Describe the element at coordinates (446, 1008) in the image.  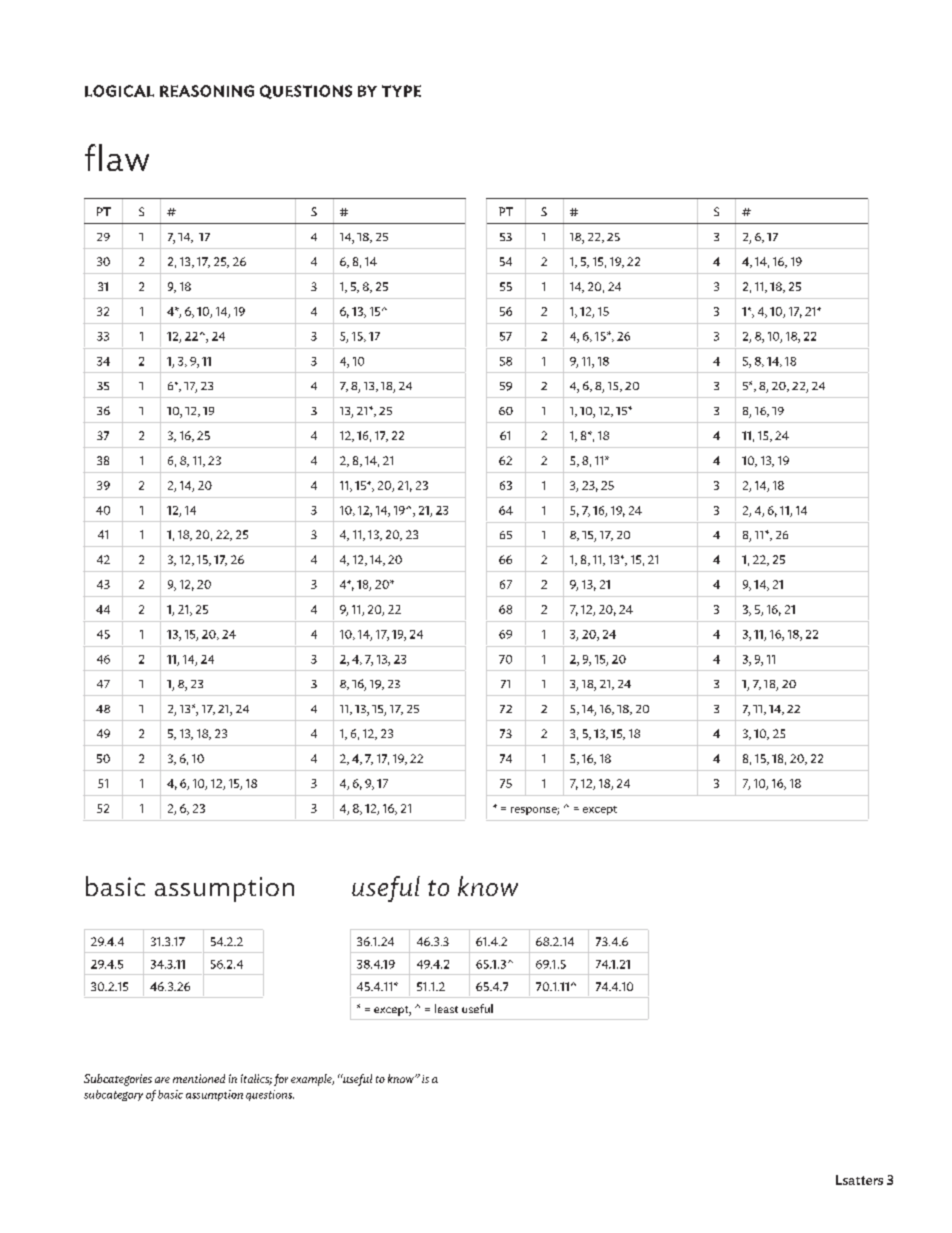
I see `least` at that location.
